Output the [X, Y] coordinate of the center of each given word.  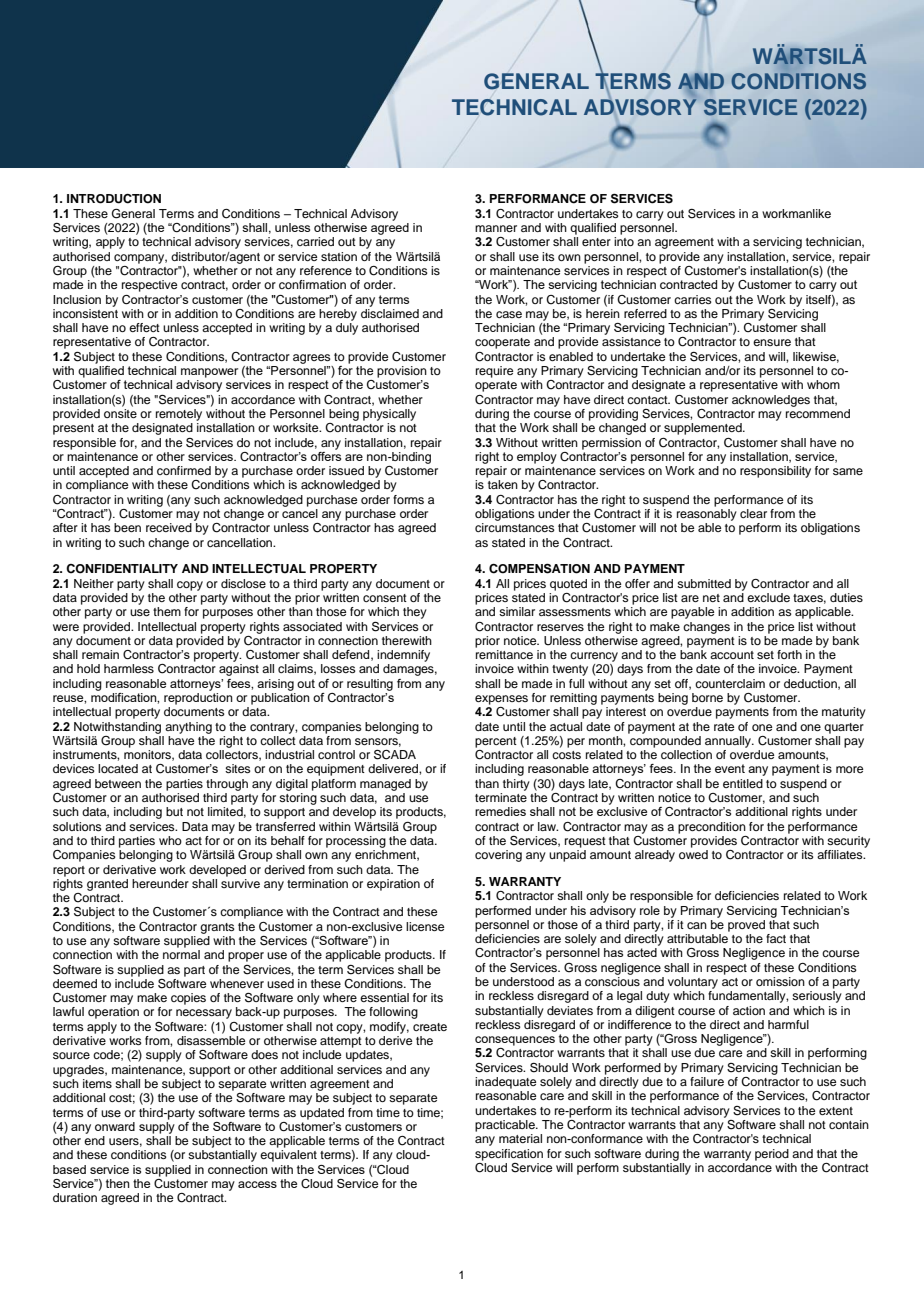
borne [707, 697]
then [118, 1183]
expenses [501, 700]
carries [693, 299]
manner [496, 228]
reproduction [198, 697]
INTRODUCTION [114, 199]
